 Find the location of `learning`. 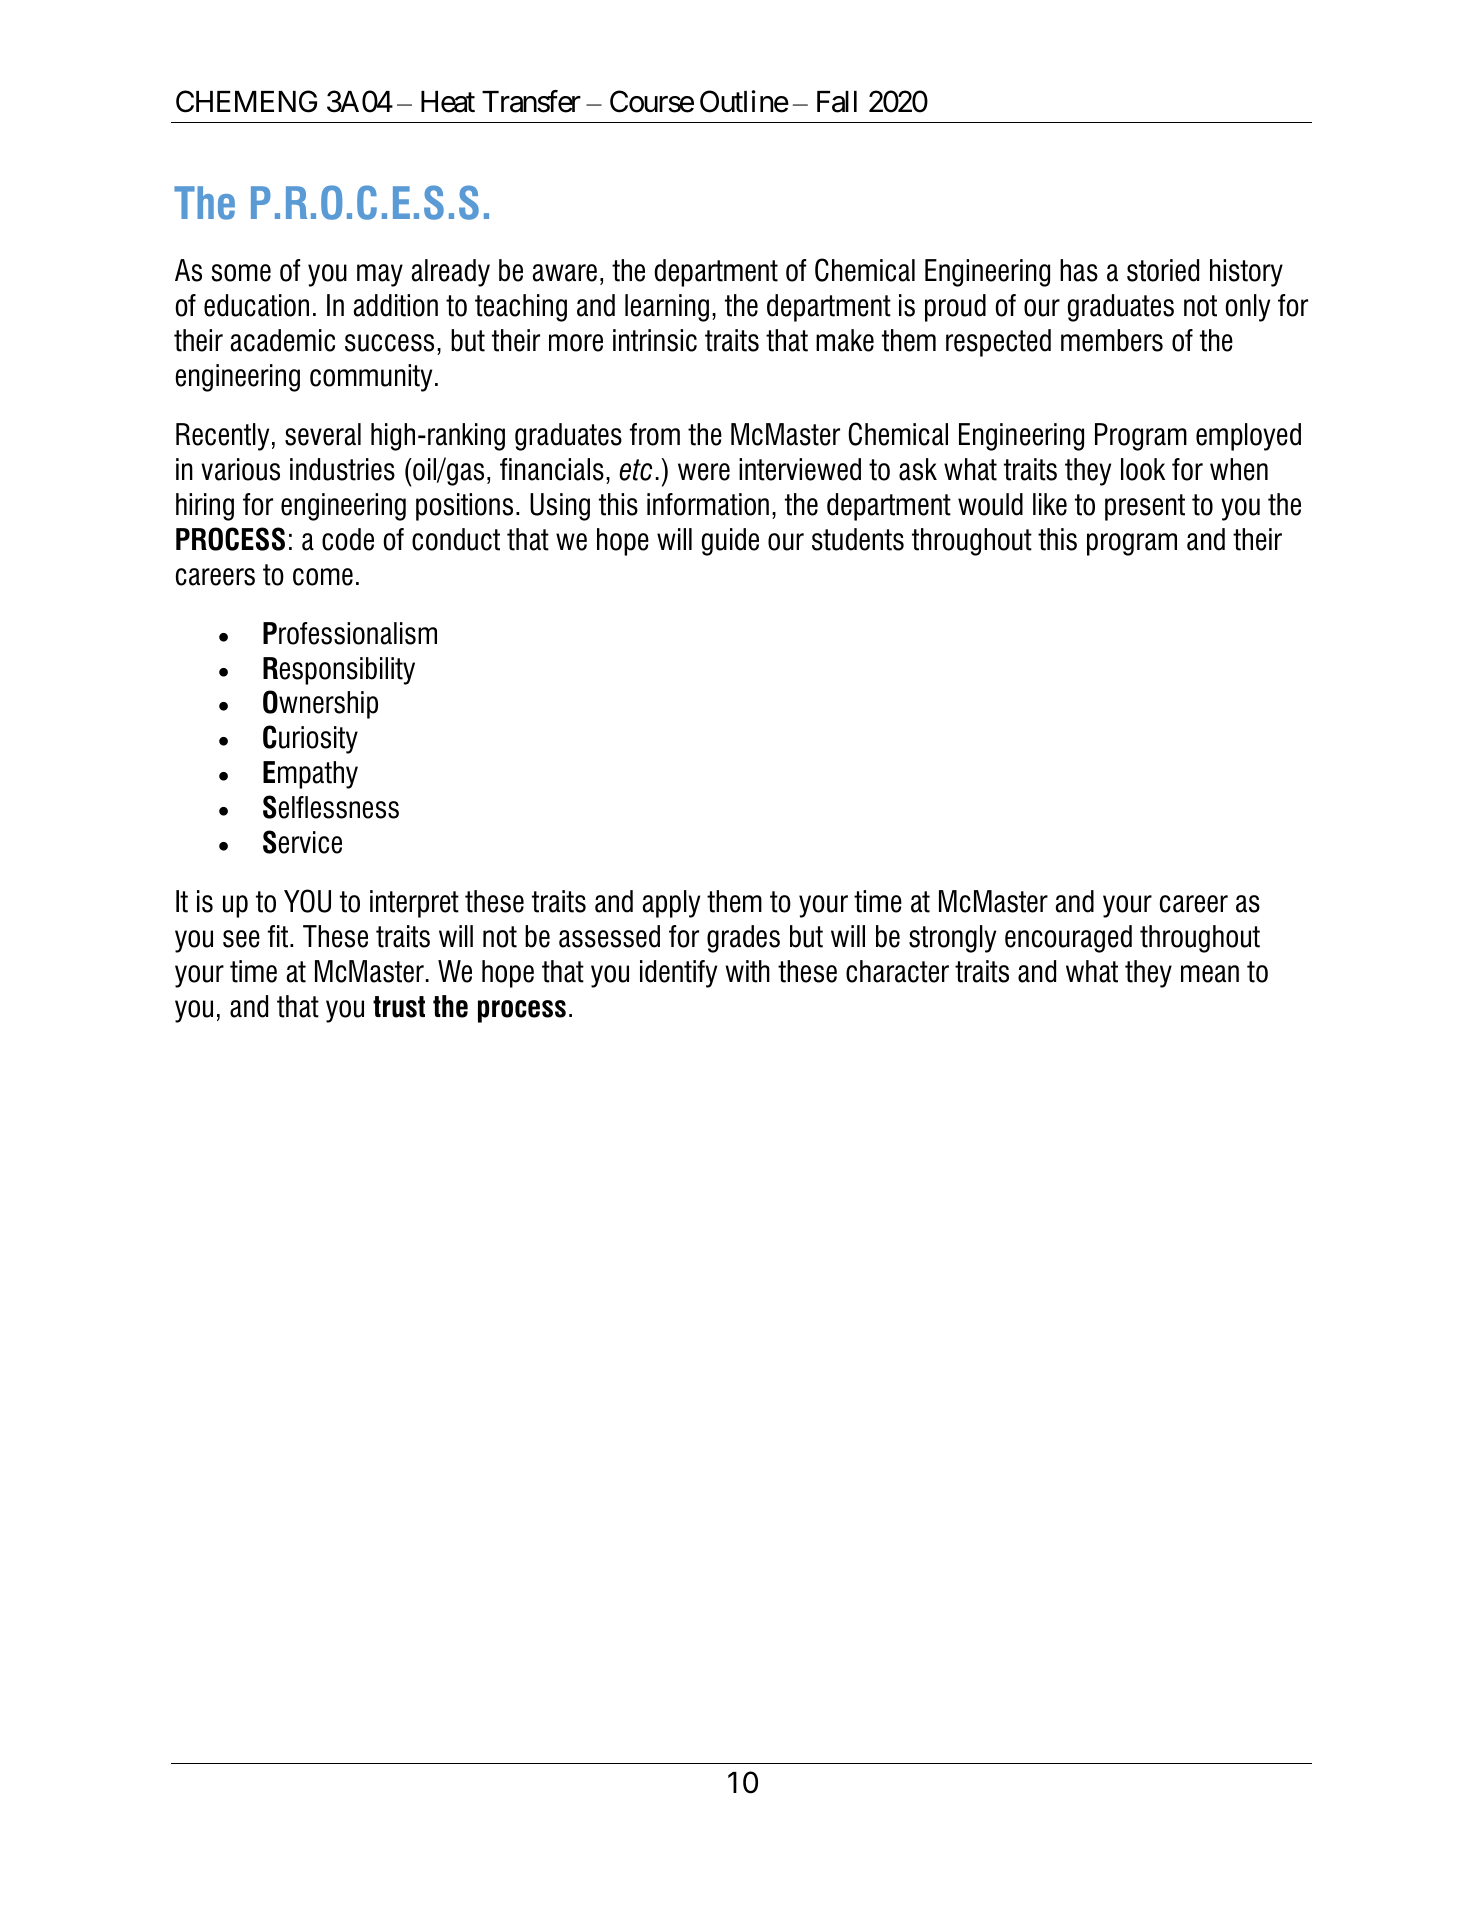

learning is located at coordinates (667, 308).
